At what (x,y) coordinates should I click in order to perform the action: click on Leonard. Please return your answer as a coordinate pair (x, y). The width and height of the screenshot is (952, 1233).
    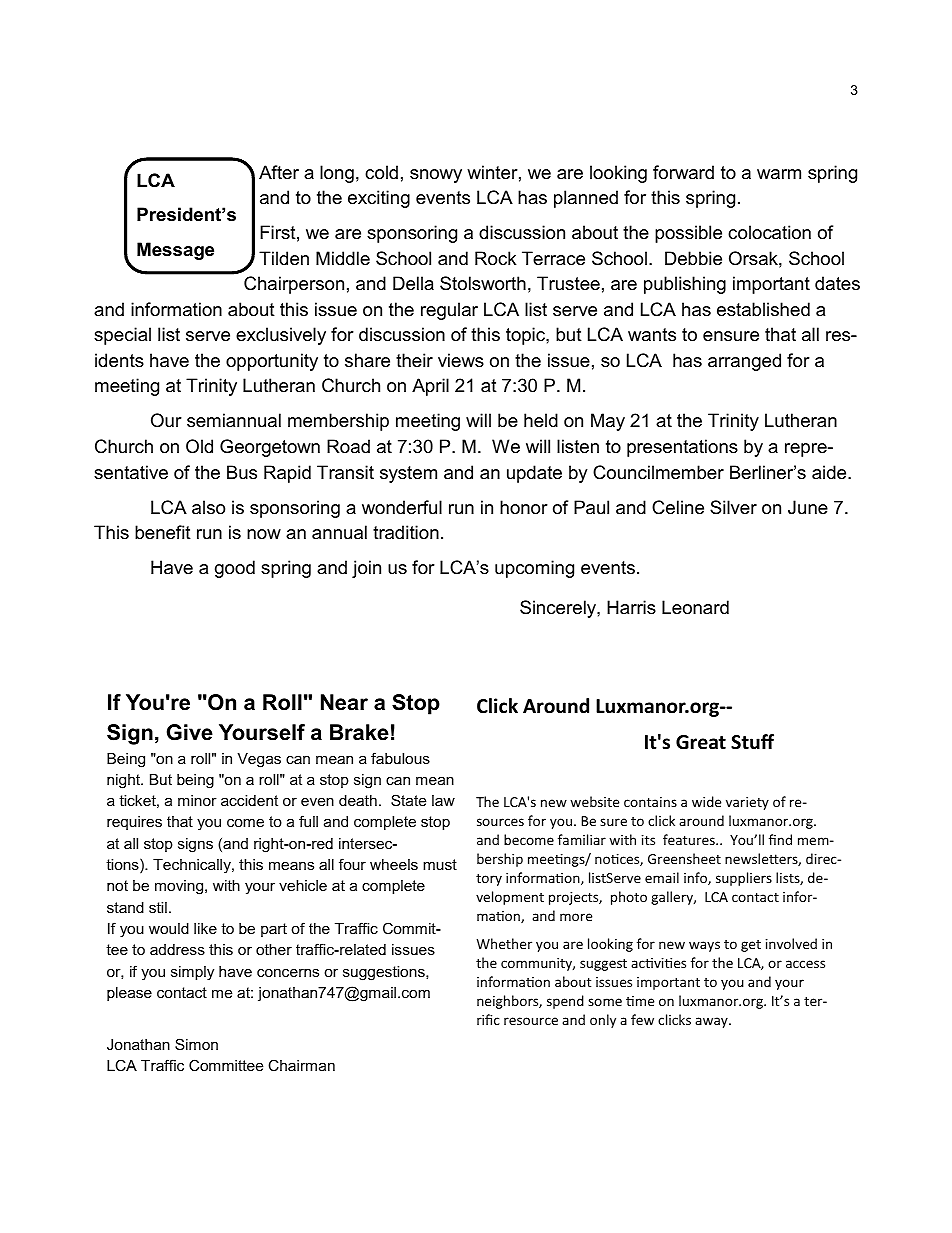
    Looking at the image, I should click on (695, 607).
